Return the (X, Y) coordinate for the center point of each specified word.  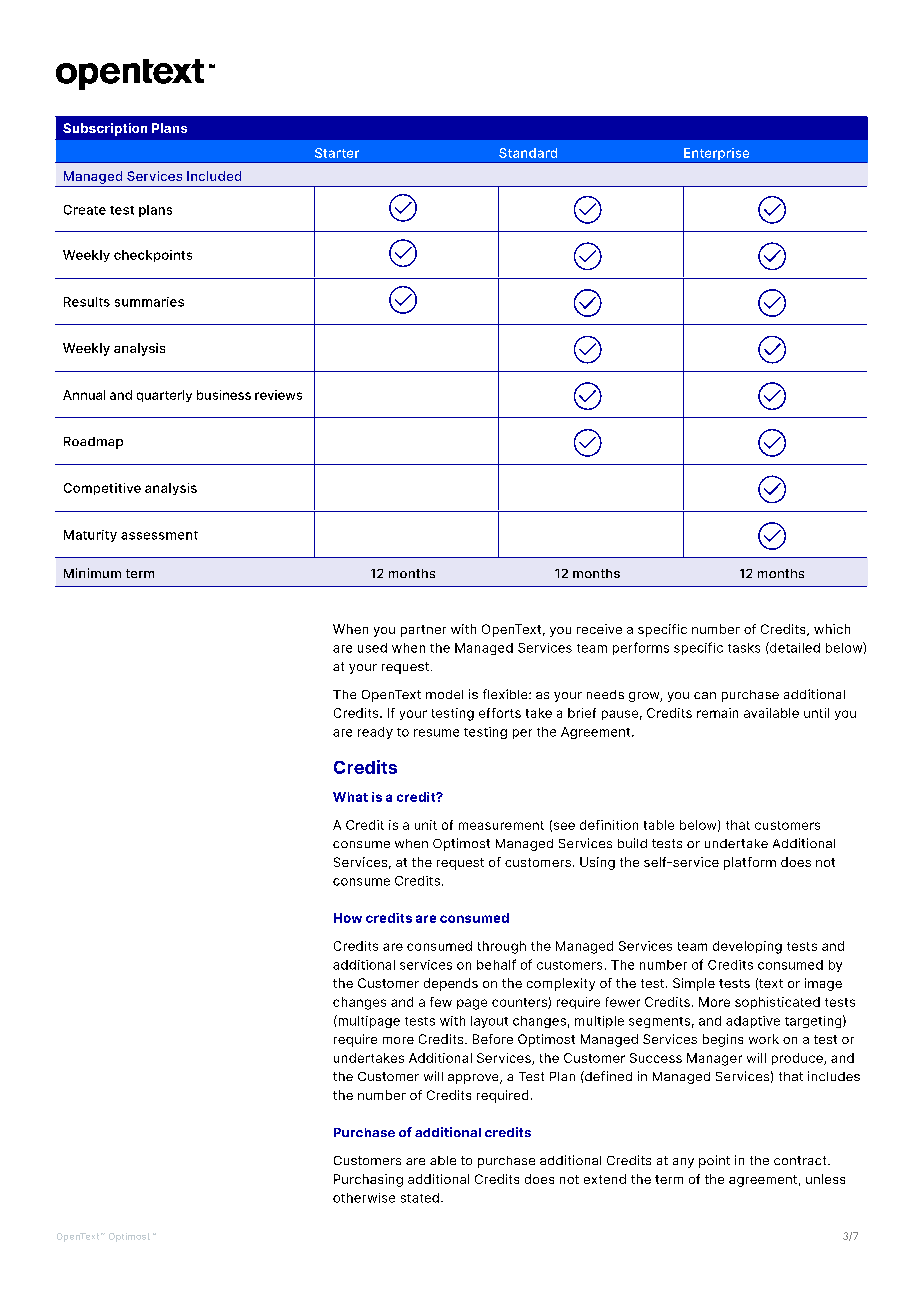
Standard (528, 153)
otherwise (364, 1198)
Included (214, 176)
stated (420, 1198)
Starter (337, 153)
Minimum (92, 573)
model (444, 694)
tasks (744, 648)
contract (801, 1160)
